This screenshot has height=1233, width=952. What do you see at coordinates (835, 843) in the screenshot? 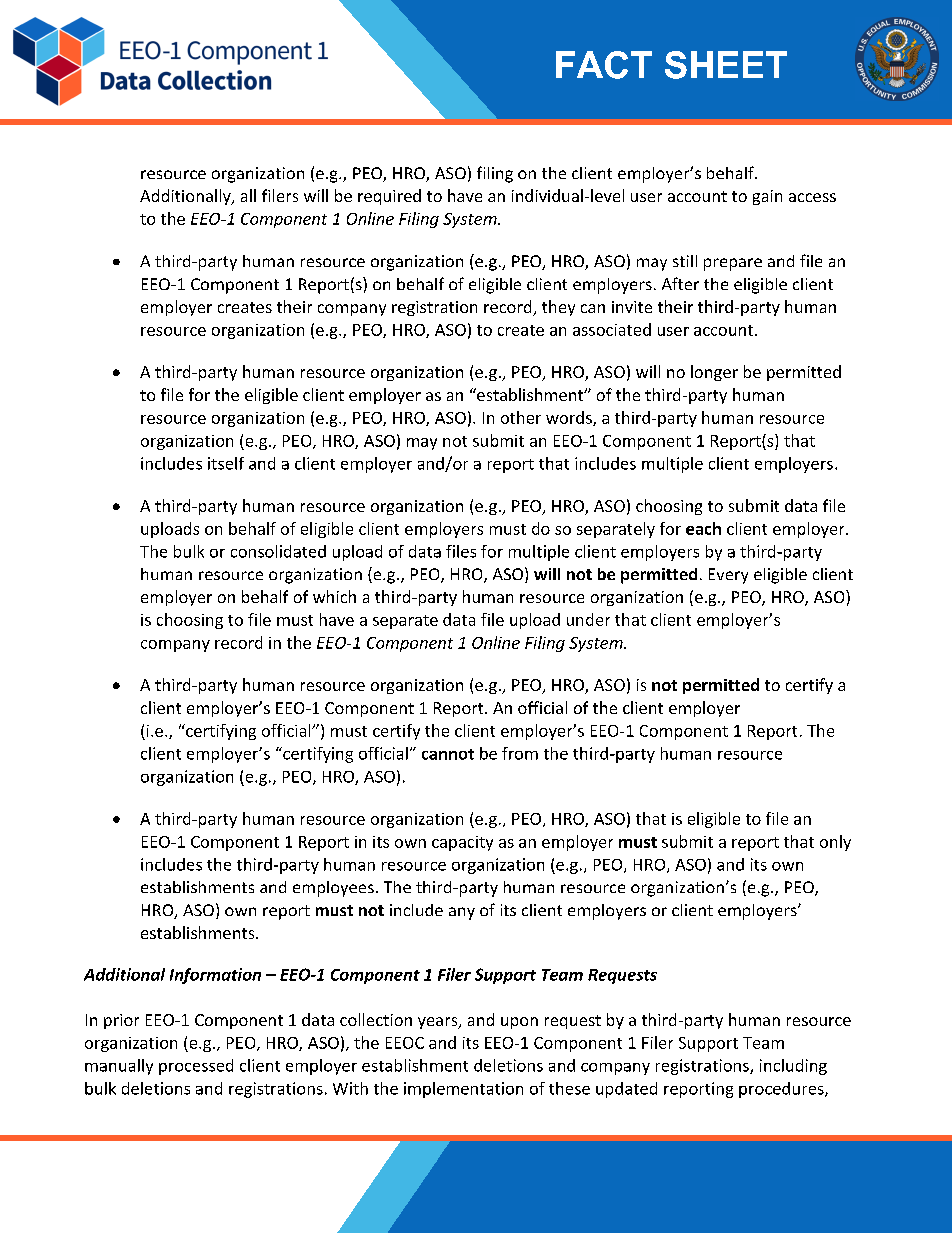
I see `only` at bounding box center [835, 843].
